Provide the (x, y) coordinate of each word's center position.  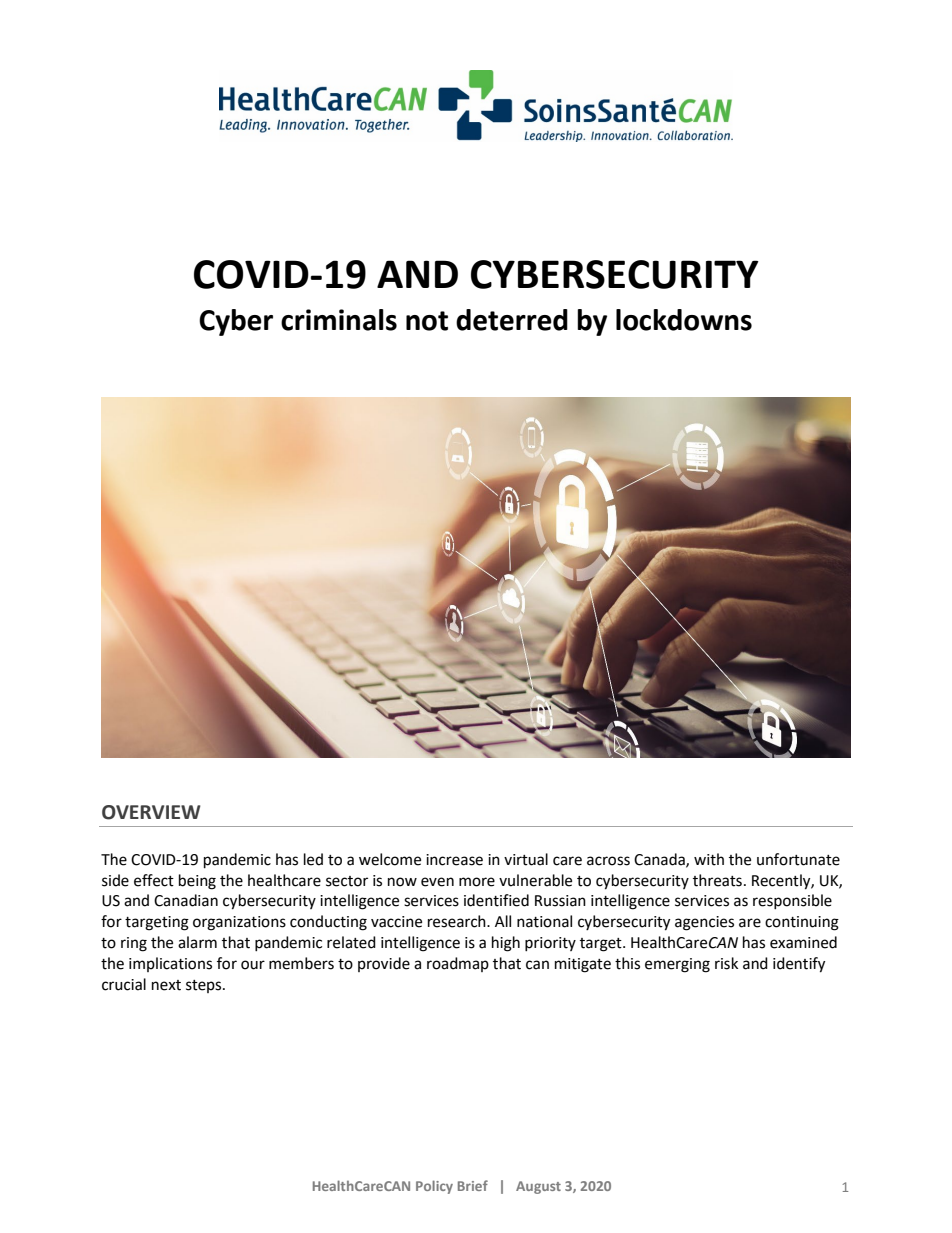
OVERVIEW (151, 812)
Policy (434, 1187)
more (477, 882)
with (709, 859)
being (197, 882)
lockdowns (684, 320)
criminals (339, 320)
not (427, 321)
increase (454, 860)
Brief (473, 1185)
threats (717, 880)
